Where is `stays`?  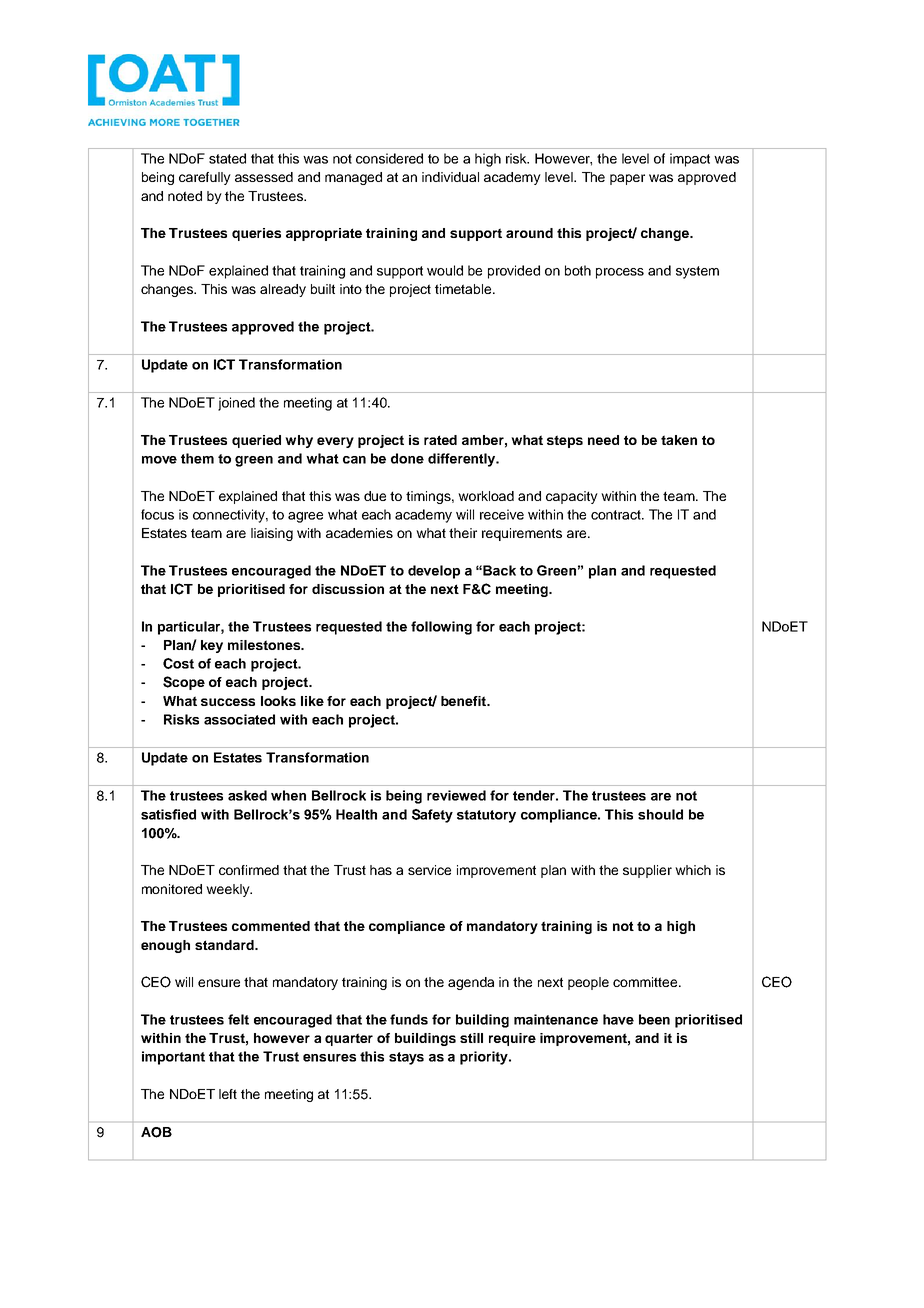
stays is located at coordinates (406, 1058).
